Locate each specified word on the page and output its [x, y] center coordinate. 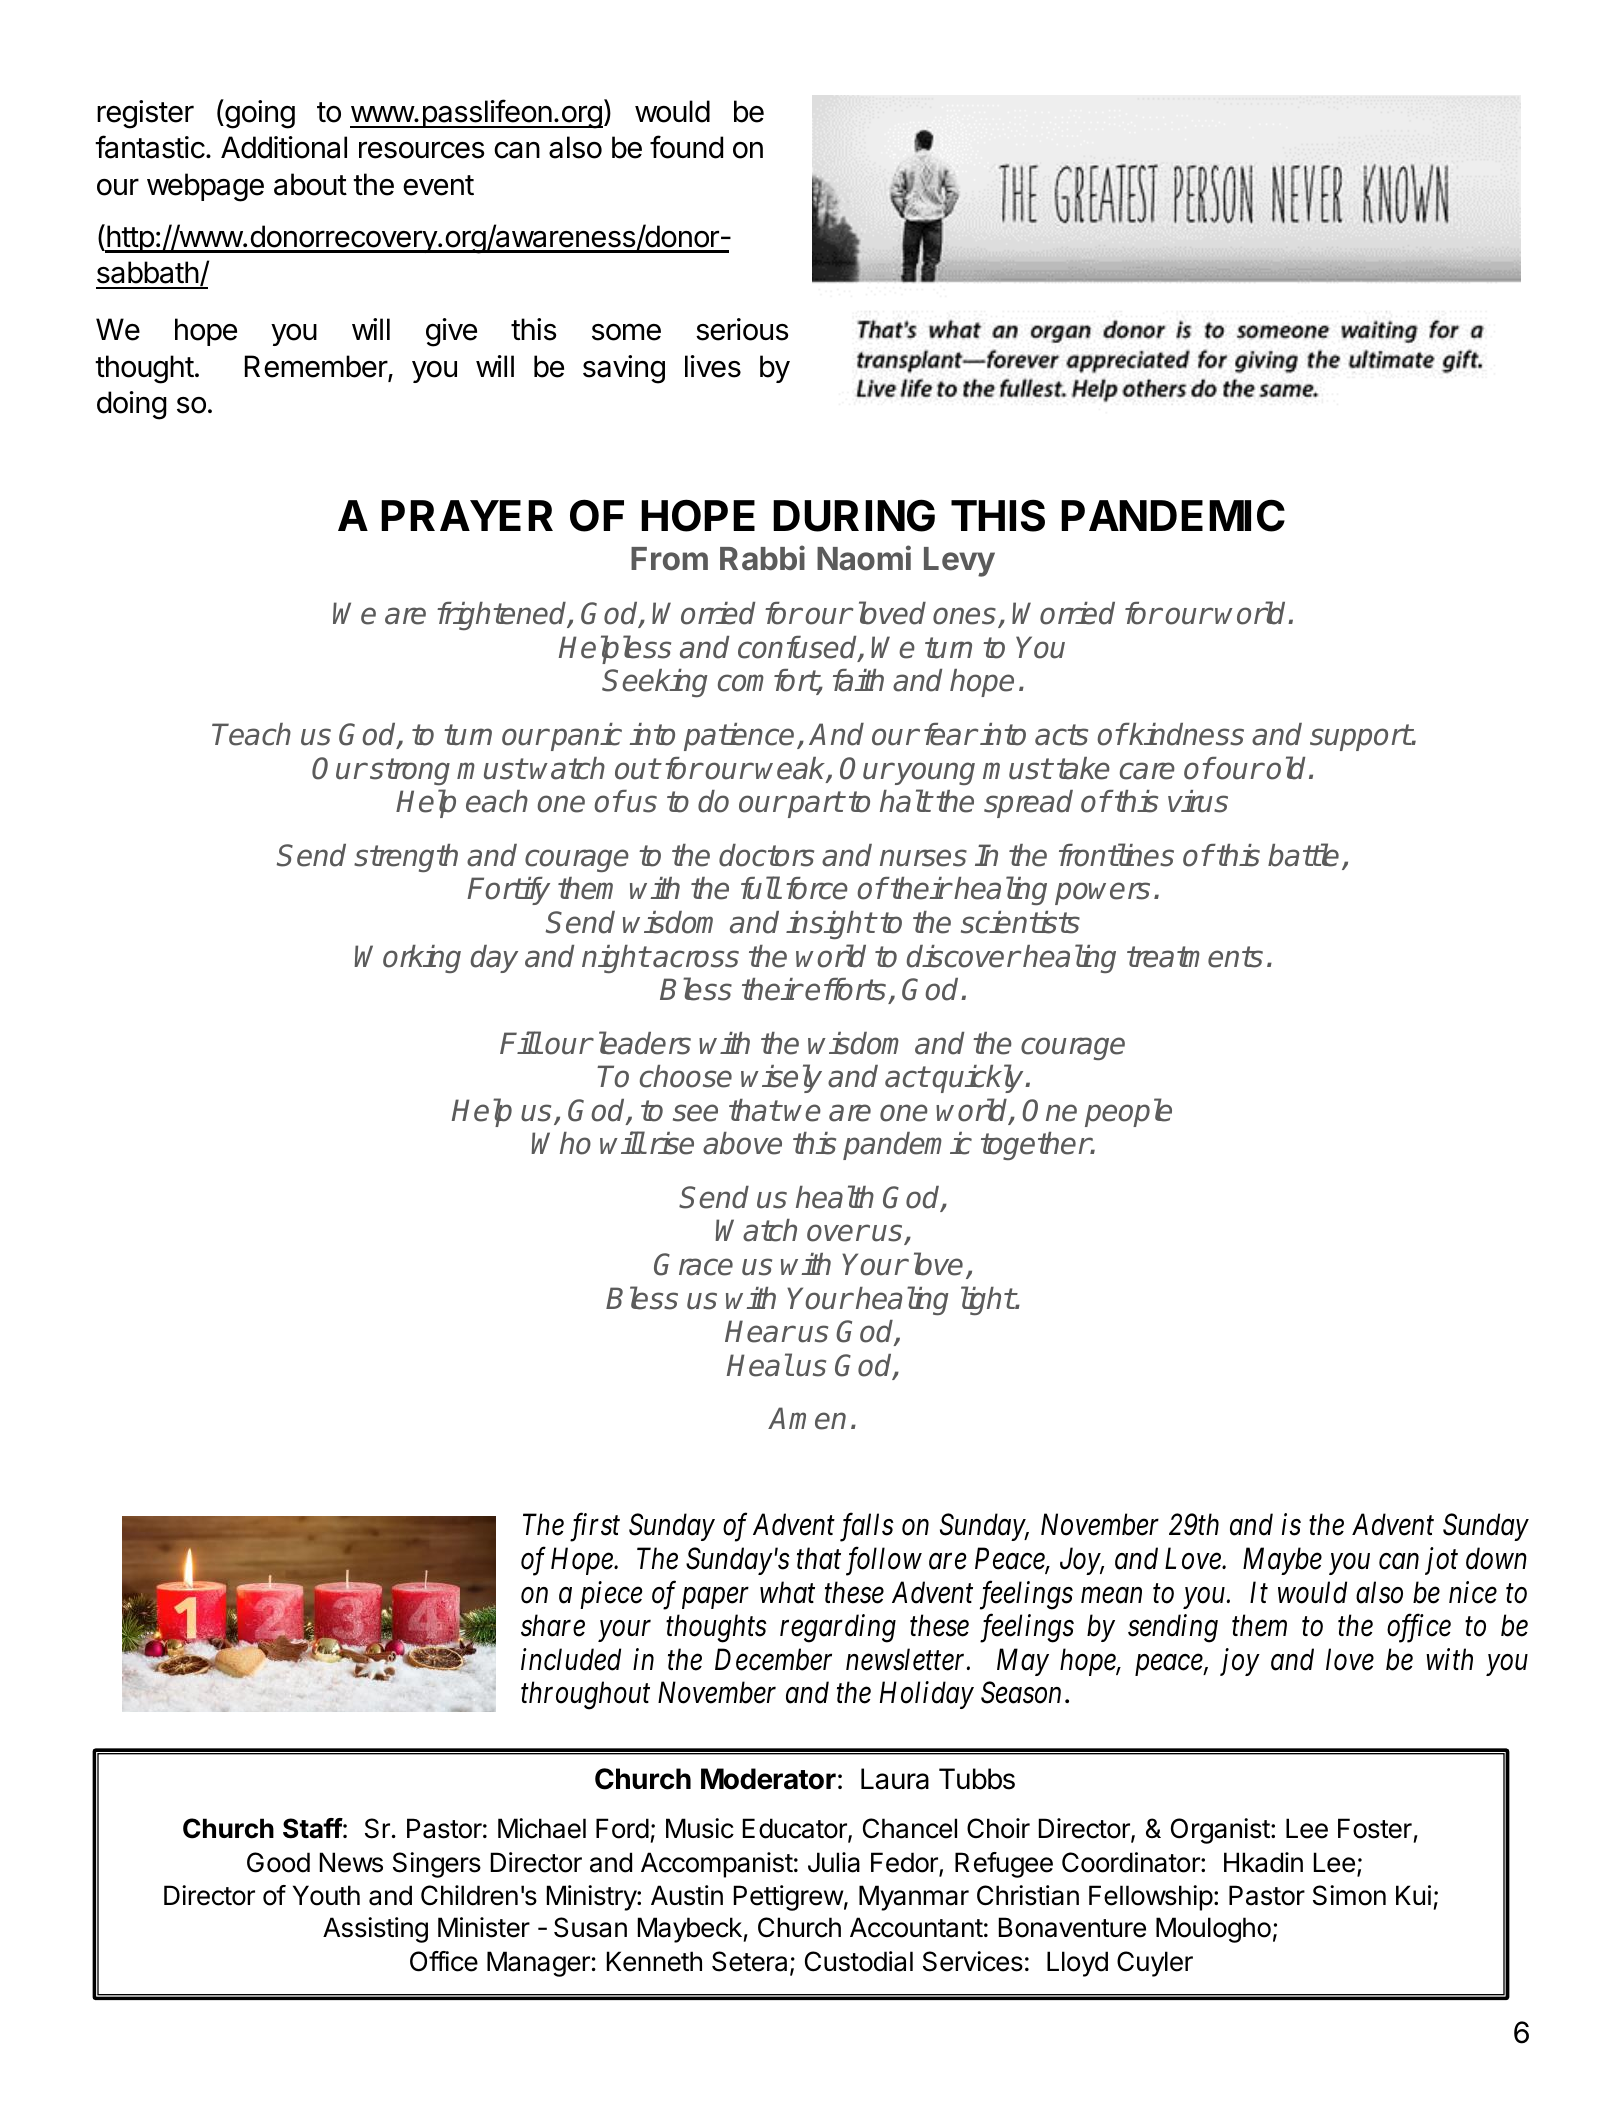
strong [410, 771]
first [595, 1528]
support [1360, 737]
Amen [807, 1418]
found [686, 147]
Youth [326, 1895]
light [988, 1300]
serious [742, 329]
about [310, 184]
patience [739, 737]
